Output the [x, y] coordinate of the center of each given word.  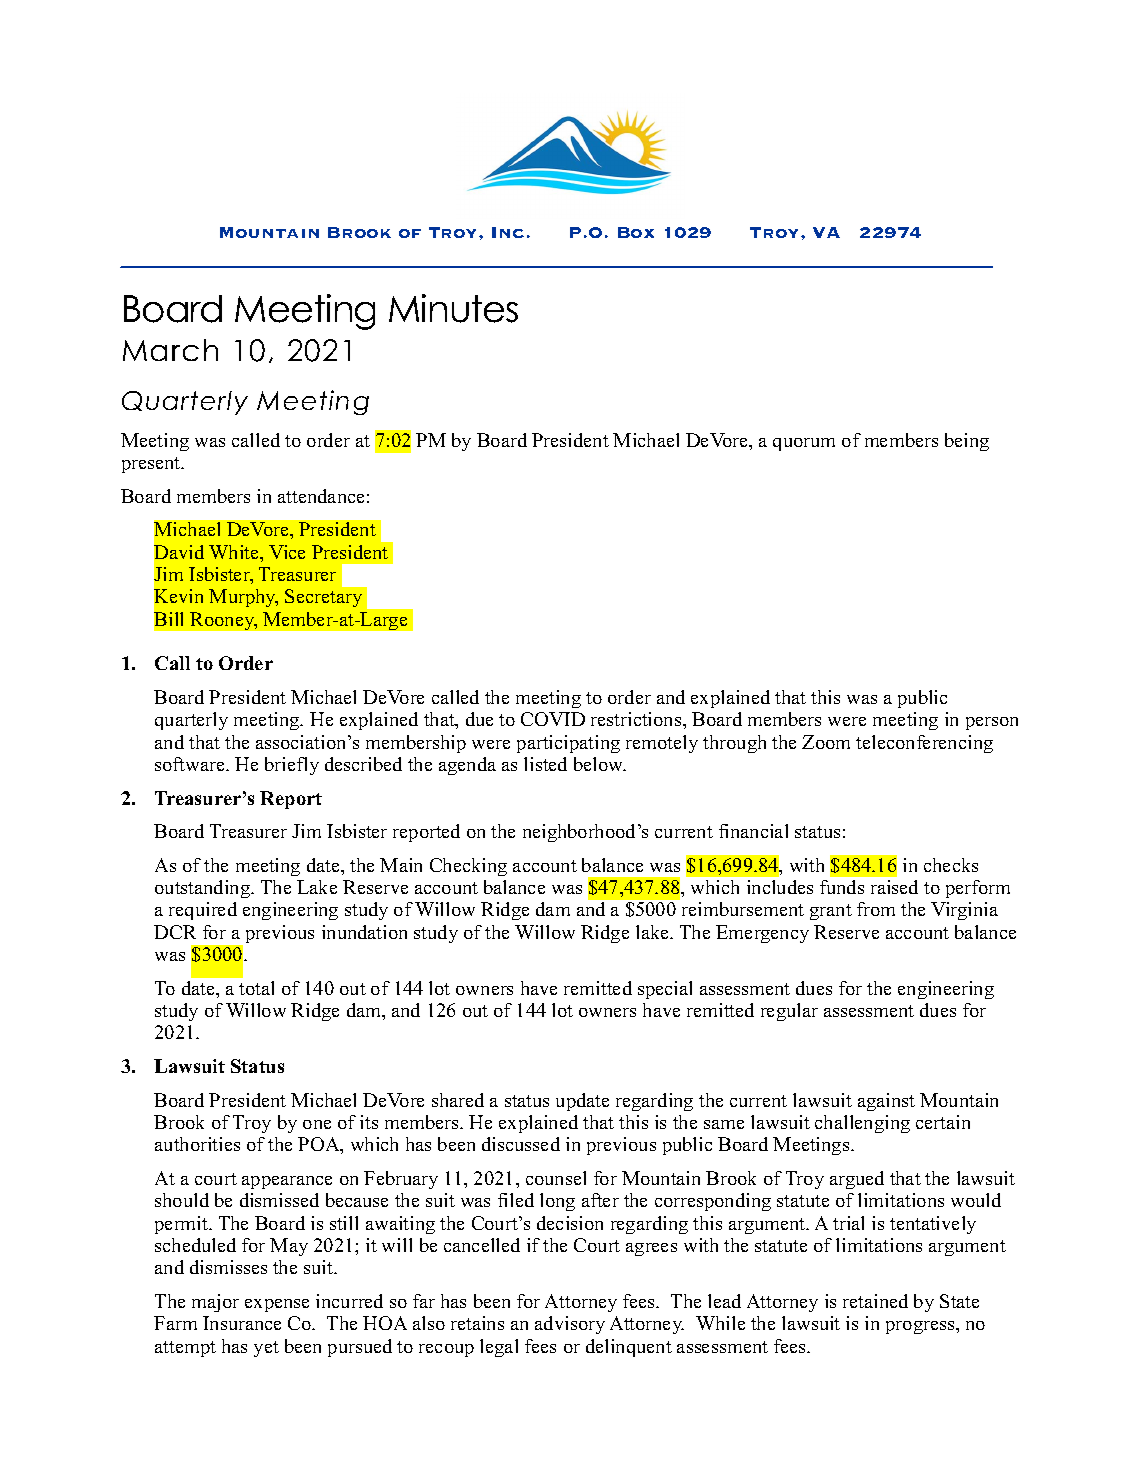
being [967, 442]
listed [545, 764]
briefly [292, 766]
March [170, 350]
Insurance [242, 1323]
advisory [570, 1325]
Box [636, 232]
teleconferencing [924, 744]
